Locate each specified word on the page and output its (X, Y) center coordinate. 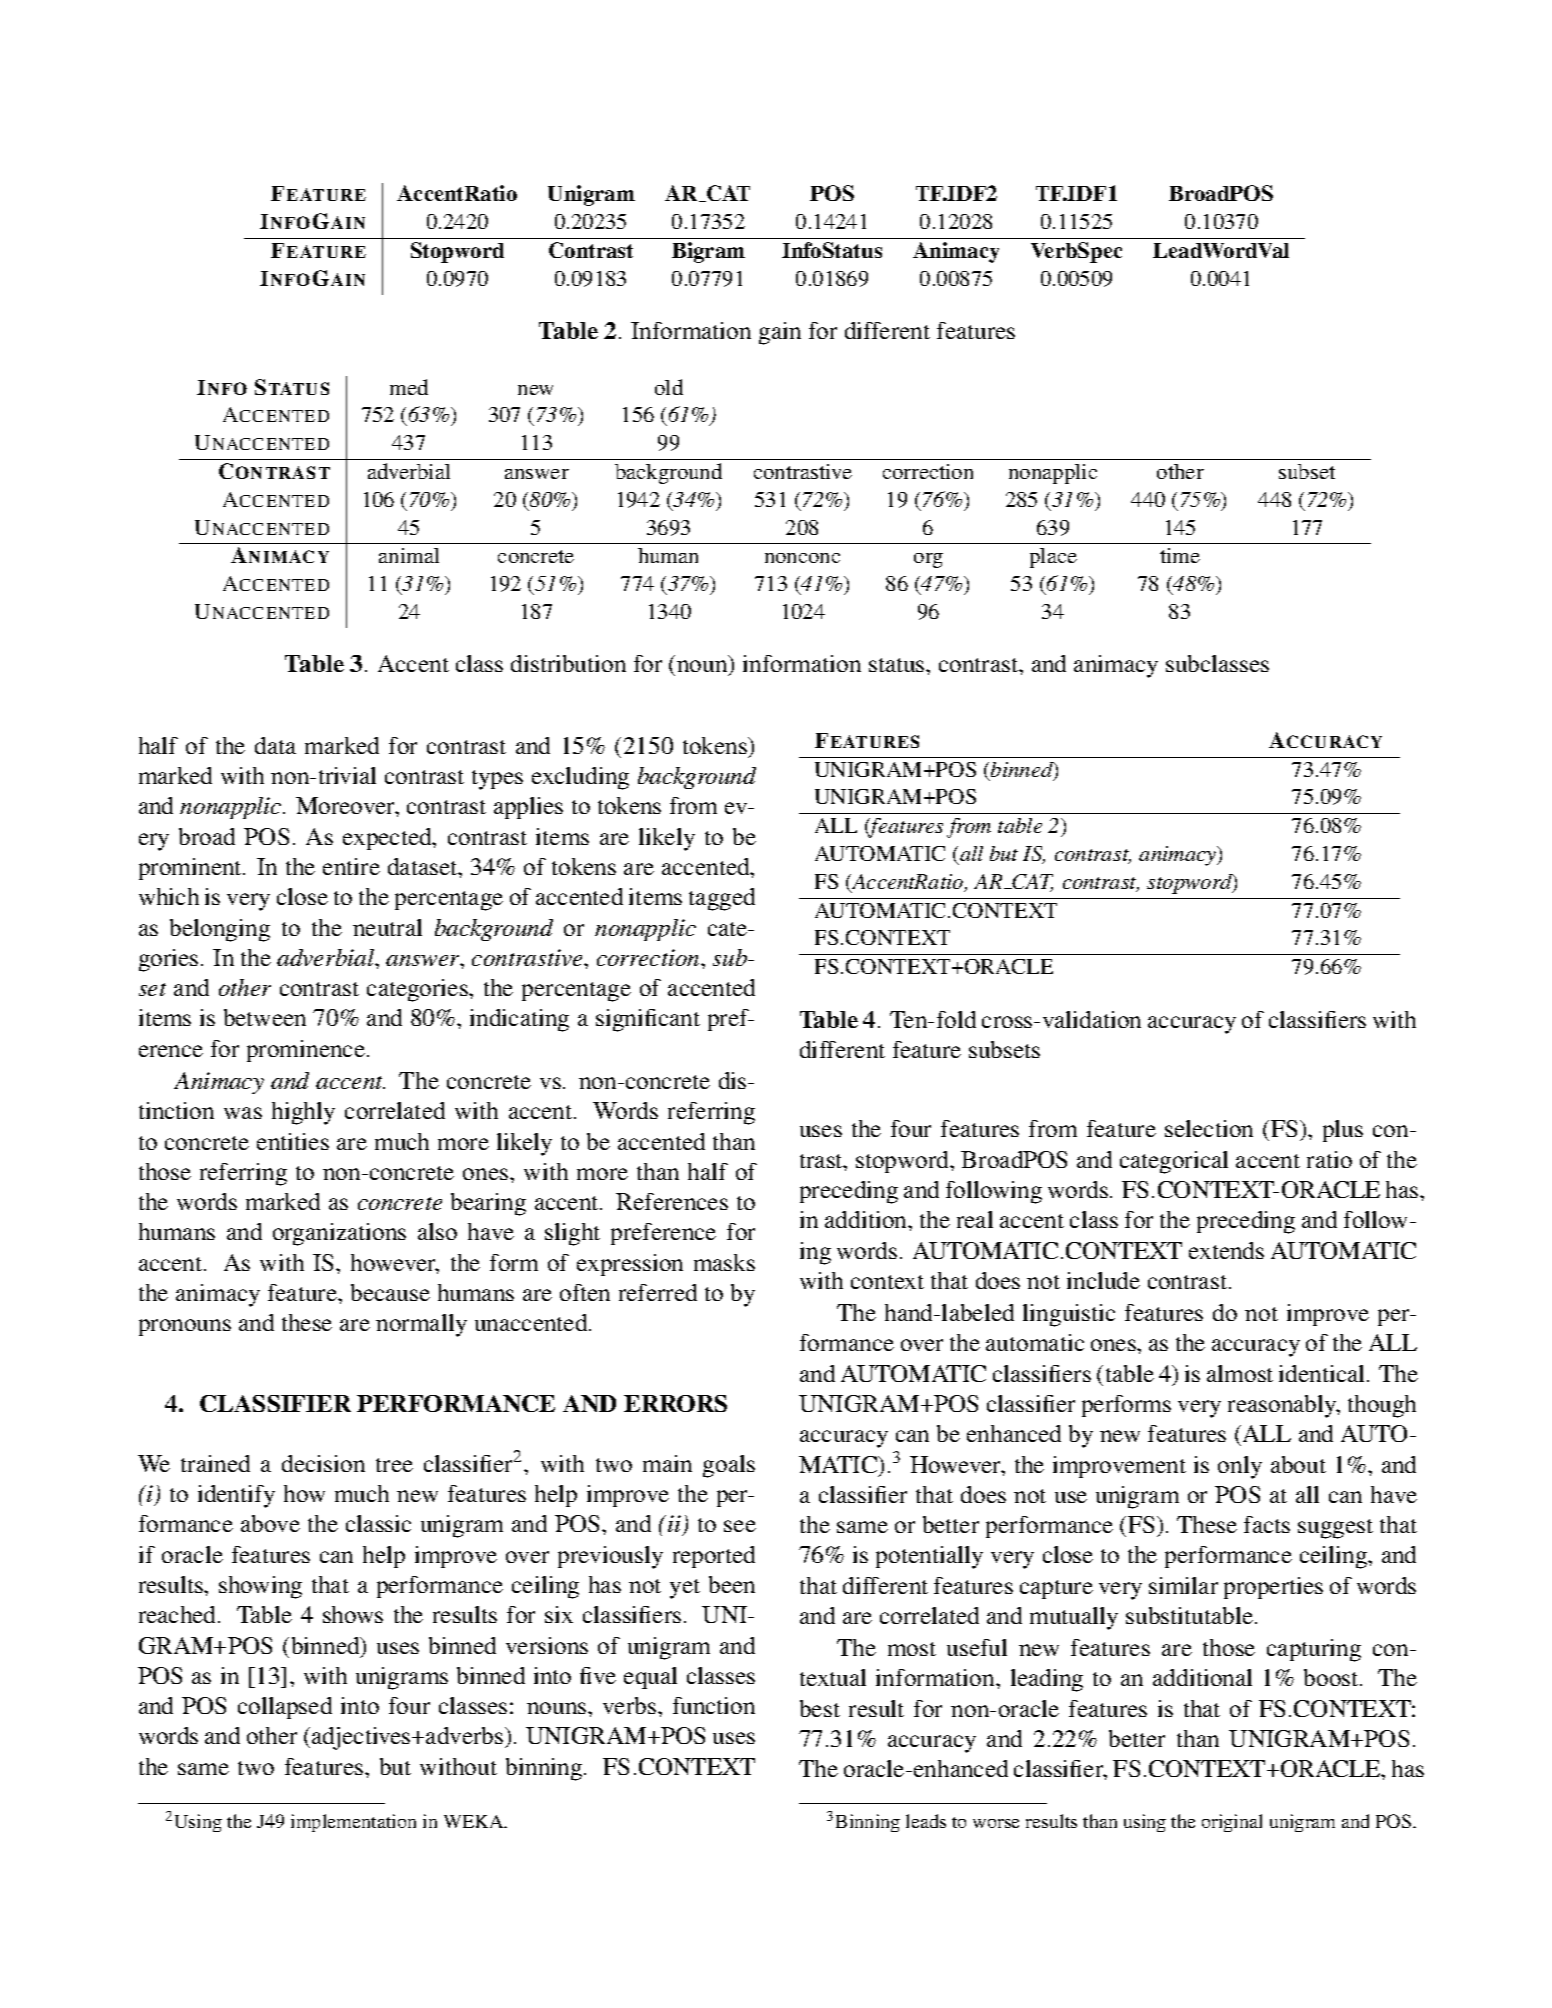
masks (724, 1262)
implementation (353, 1823)
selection (1209, 1128)
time (1180, 555)
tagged (722, 899)
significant (648, 1020)
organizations (339, 1234)
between (265, 1017)
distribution (568, 663)
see (740, 1526)
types (497, 780)
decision (323, 1463)
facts (1267, 1524)
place (1053, 558)
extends (1226, 1250)
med (409, 387)
